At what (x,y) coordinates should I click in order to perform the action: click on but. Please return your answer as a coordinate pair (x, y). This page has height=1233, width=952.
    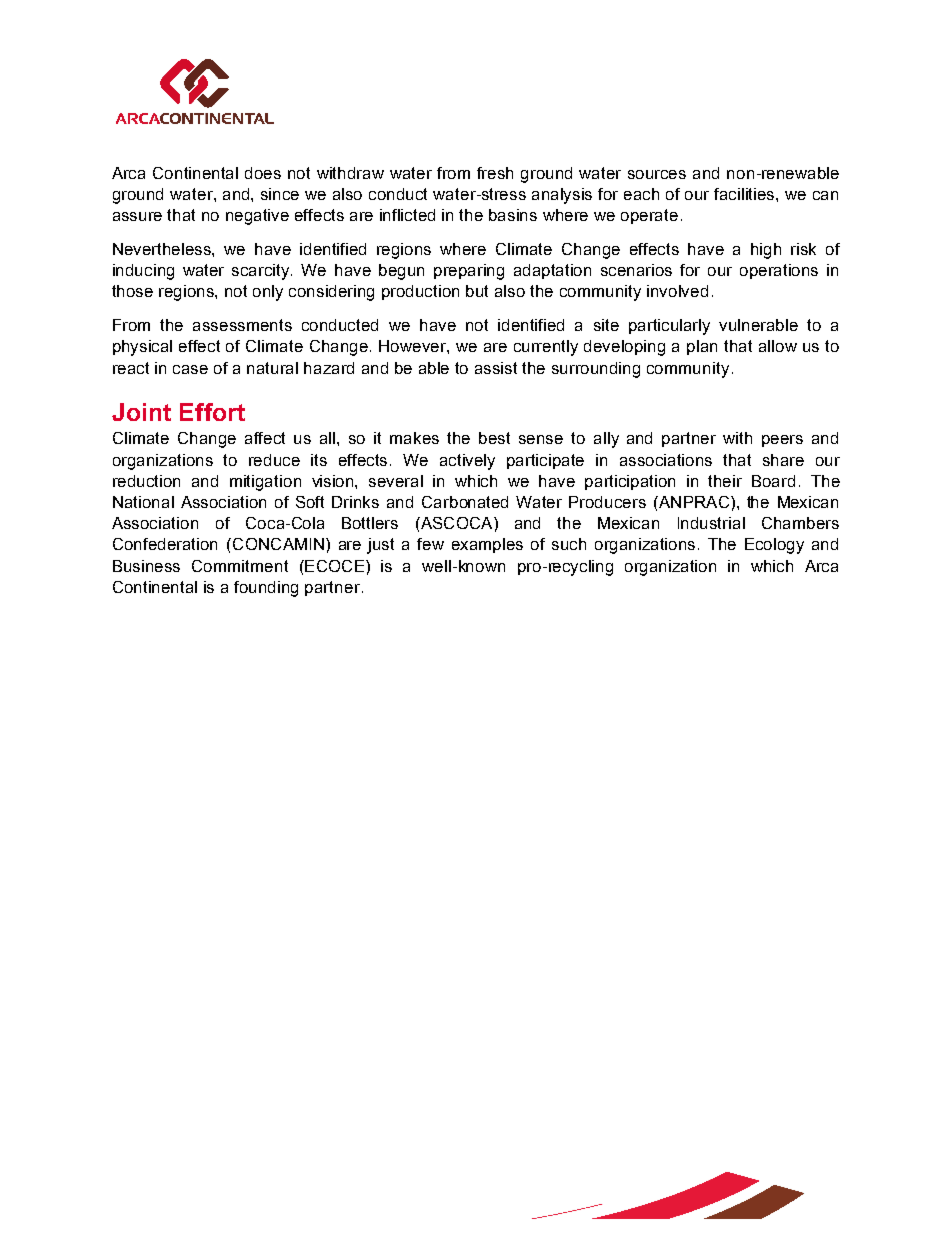
    Looking at the image, I should click on (477, 291).
